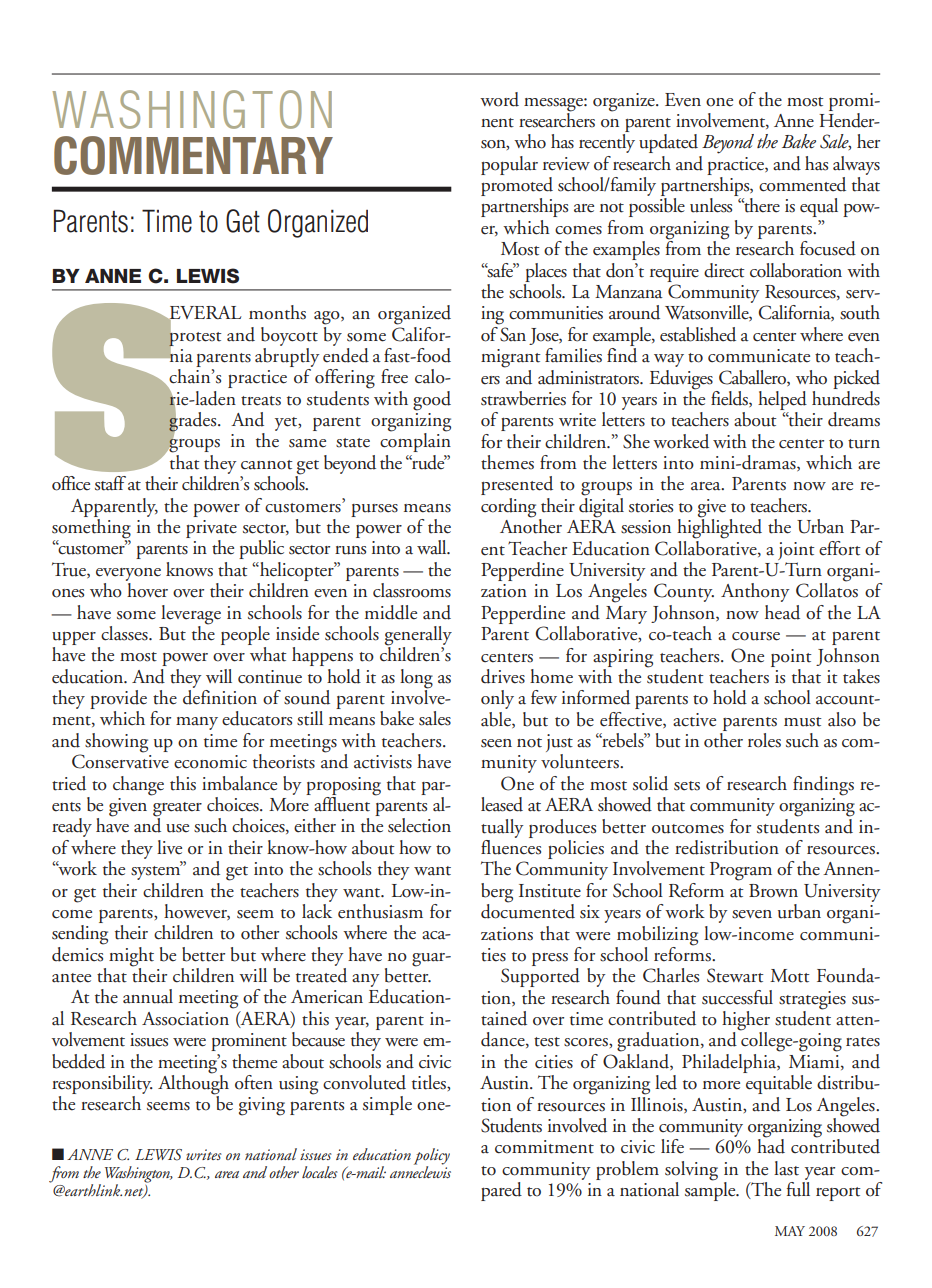  What do you see at coordinates (320, 1172) in the document?
I see `locales` at bounding box center [320, 1172].
